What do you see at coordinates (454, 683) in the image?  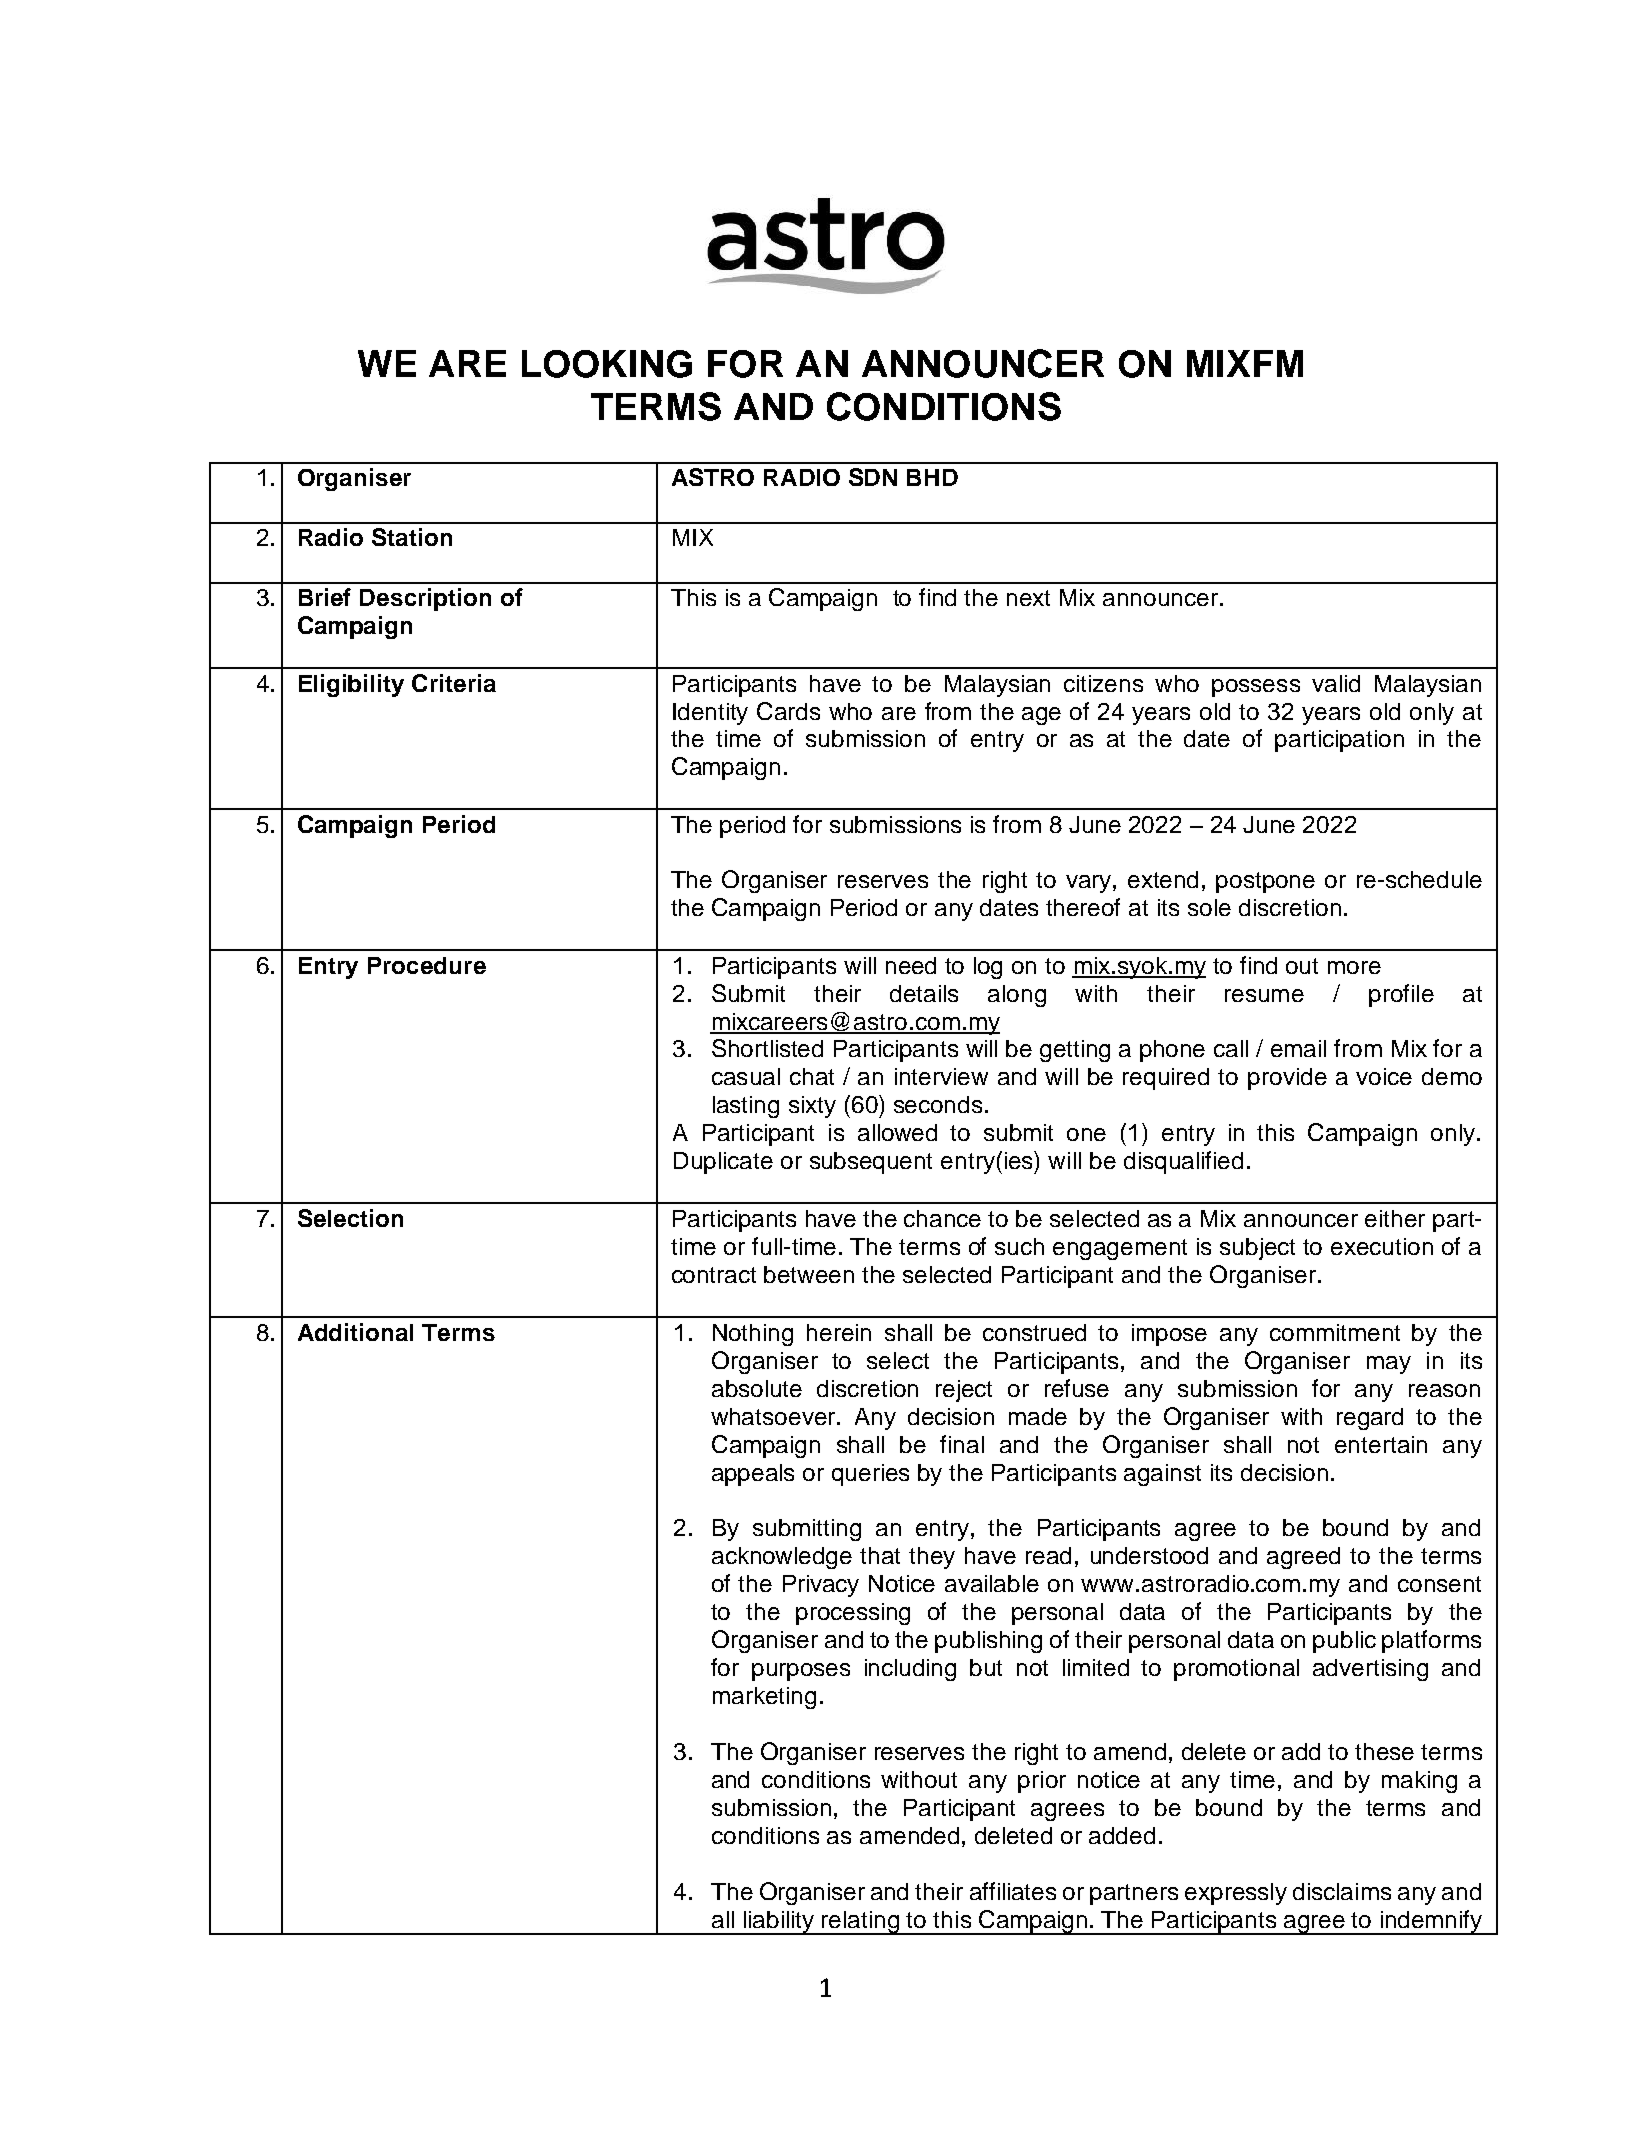 I see `Criteria` at bounding box center [454, 683].
